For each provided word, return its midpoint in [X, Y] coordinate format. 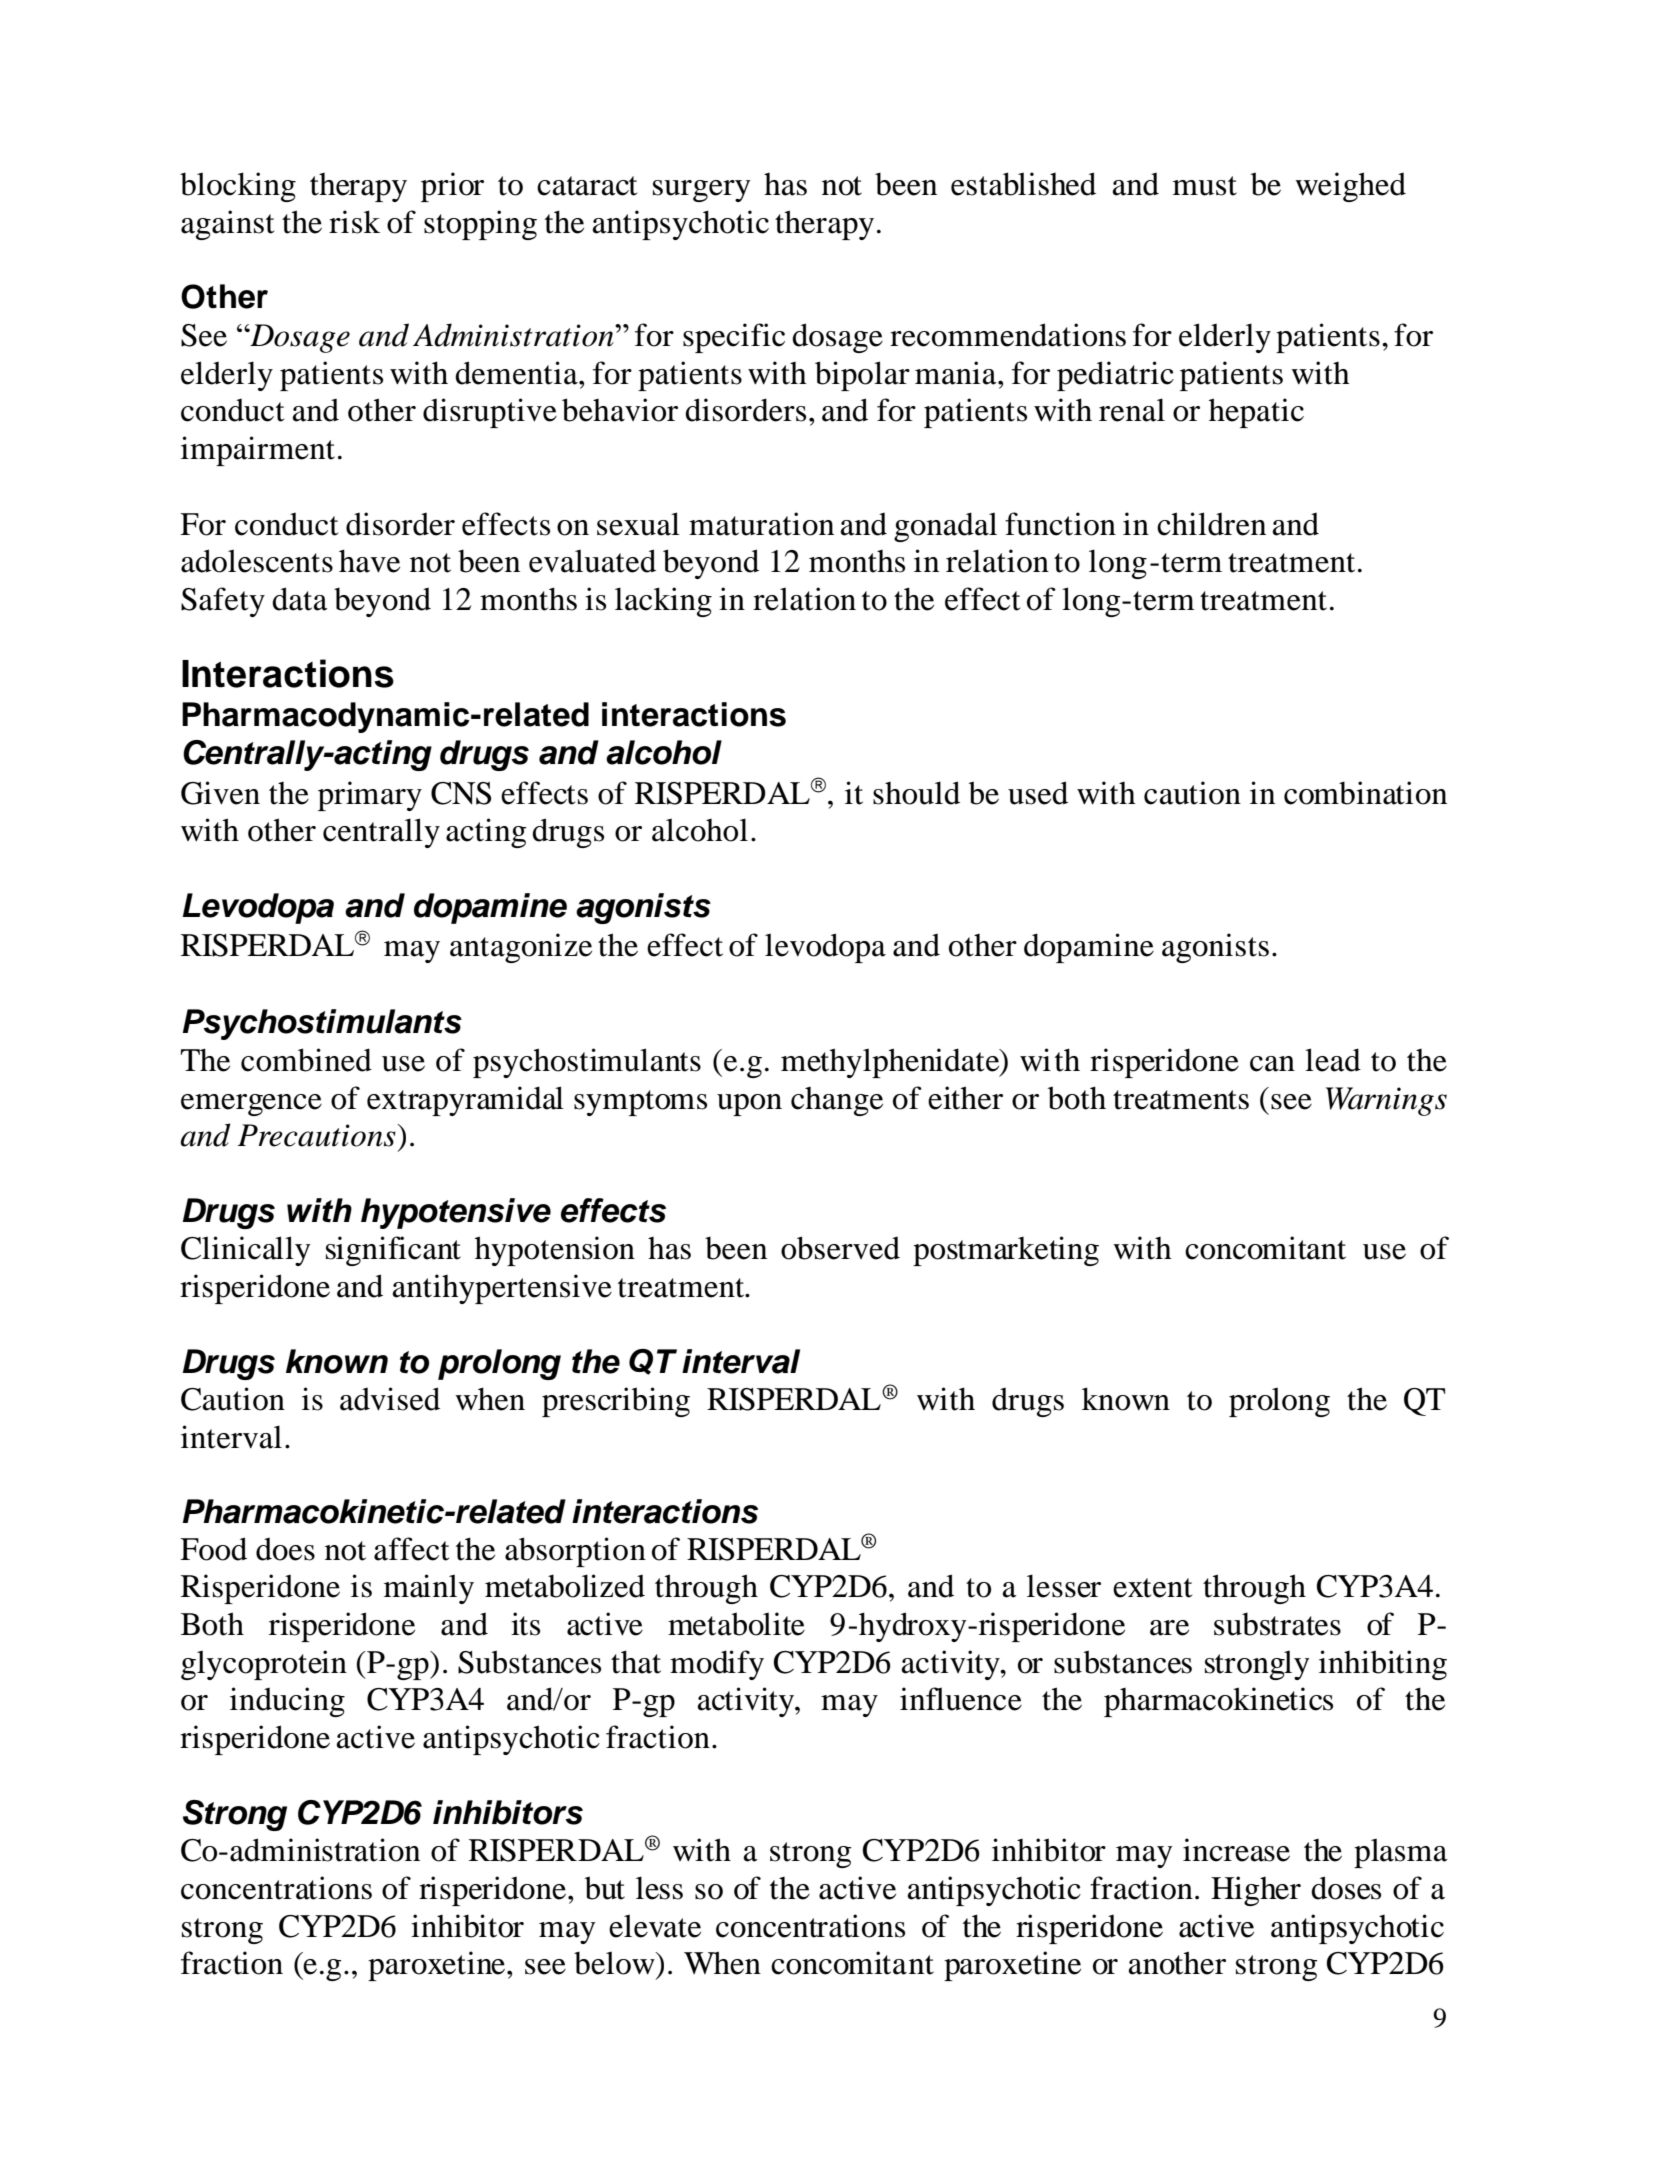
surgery [702, 191]
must [1205, 186]
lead [1333, 1060]
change [837, 1101]
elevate [655, 1926]
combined [306, 1060]
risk [354, 222]
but [605, 1888]
